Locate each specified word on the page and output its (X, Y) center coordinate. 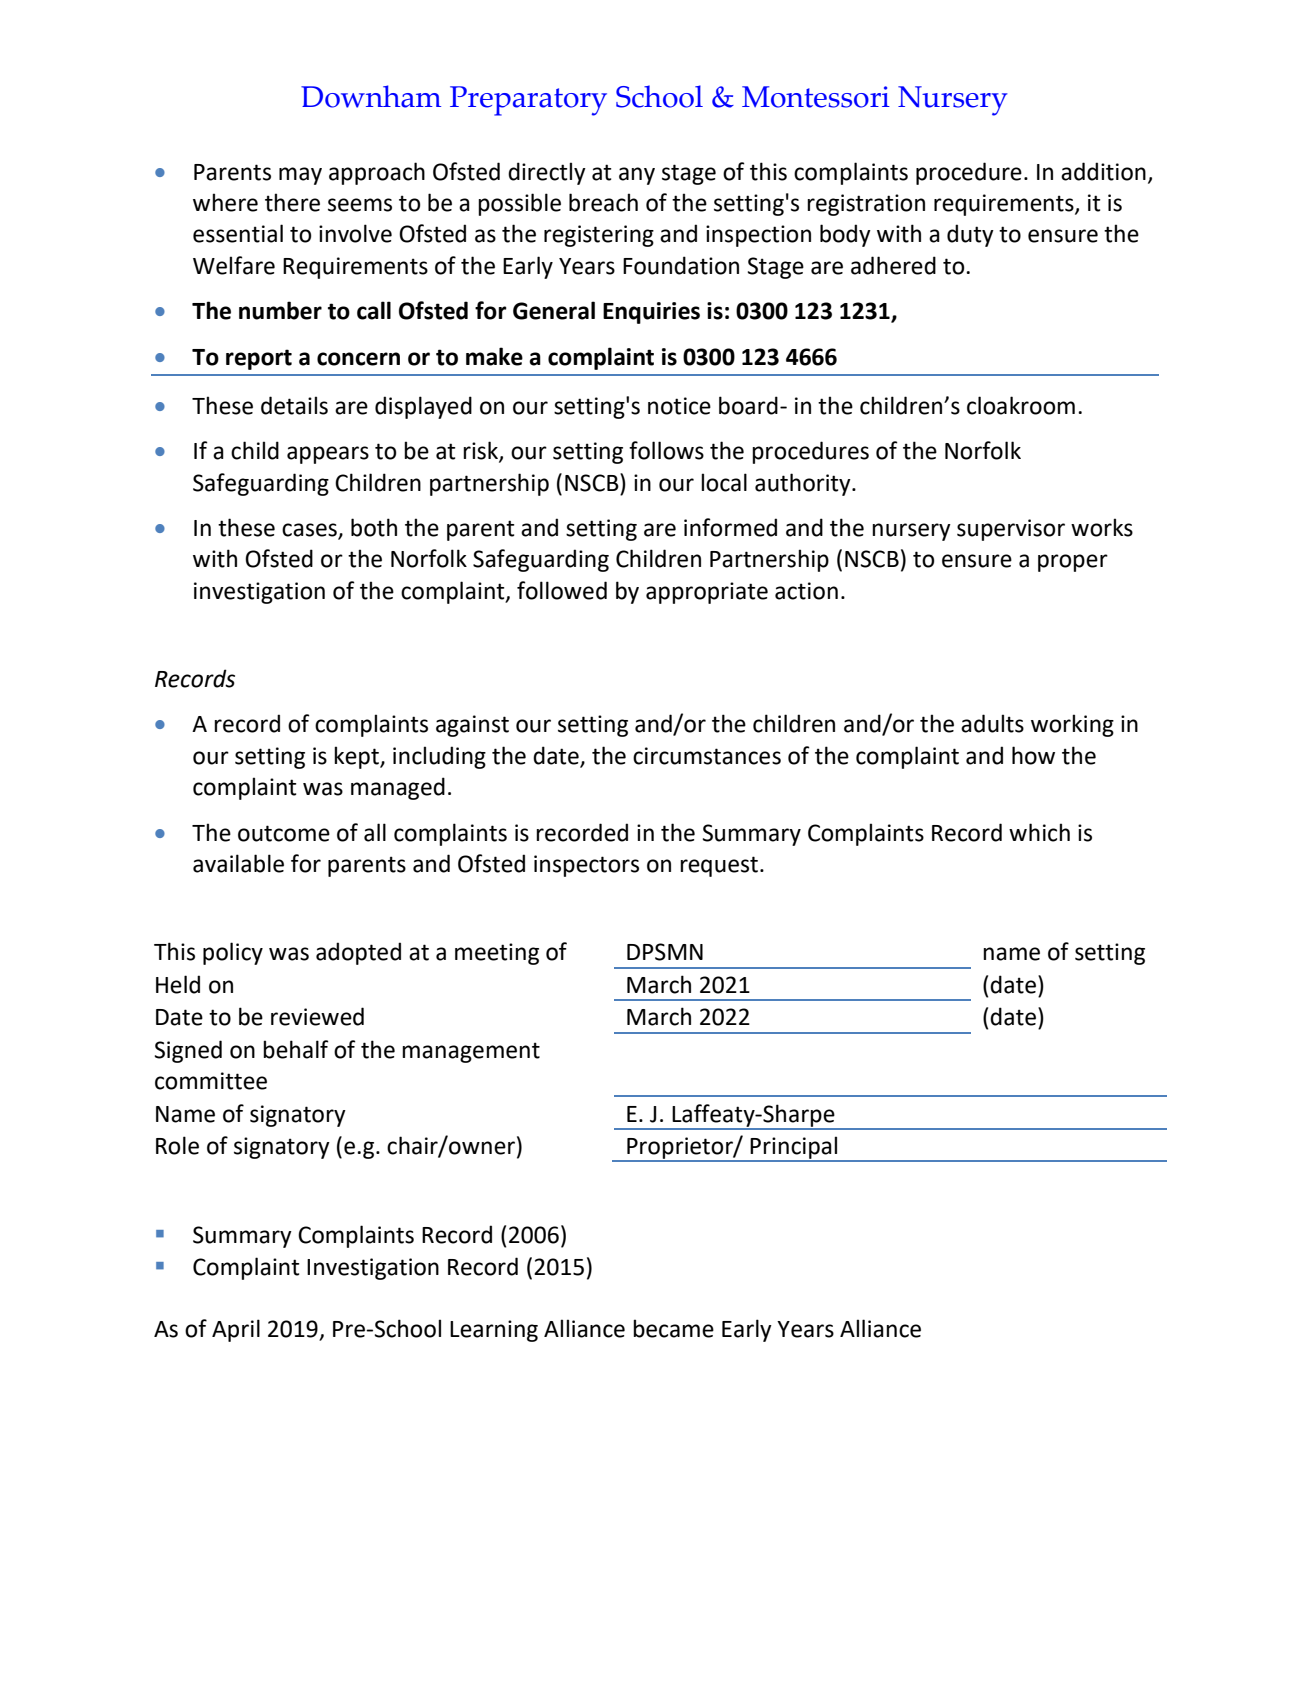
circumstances (707, 756)
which (1039, 832)
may (300, 176)
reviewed (317, 1016)
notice (679, 406)
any (637, 176)
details (294, 405)
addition (1103, 171)
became (673, 1328)
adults (992, 723)
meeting (497, 954)
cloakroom (1021, 405)
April (236, 1330)
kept (357, 757)
